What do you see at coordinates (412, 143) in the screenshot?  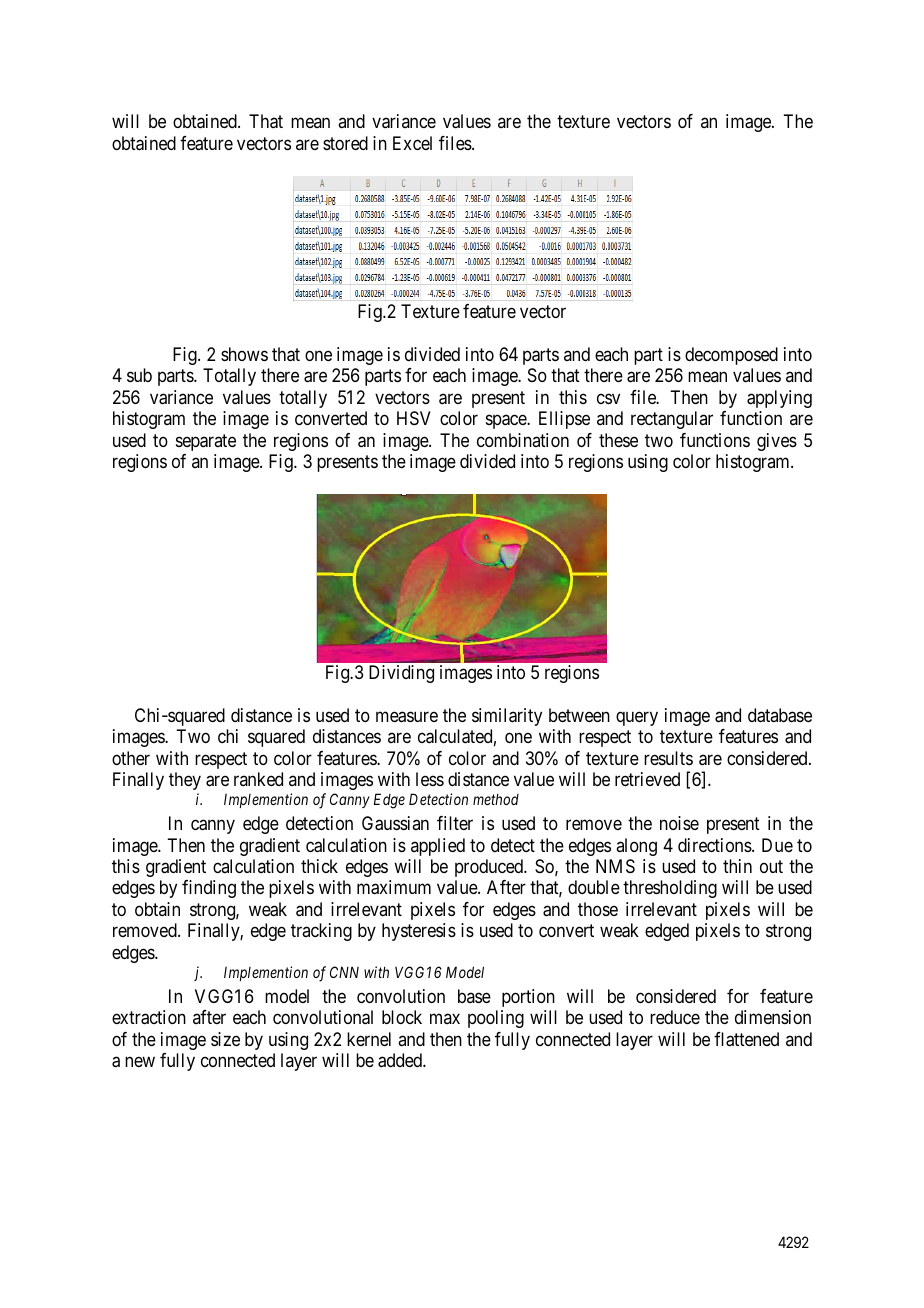 I see `Excel` at bounding box center [412, 143].
